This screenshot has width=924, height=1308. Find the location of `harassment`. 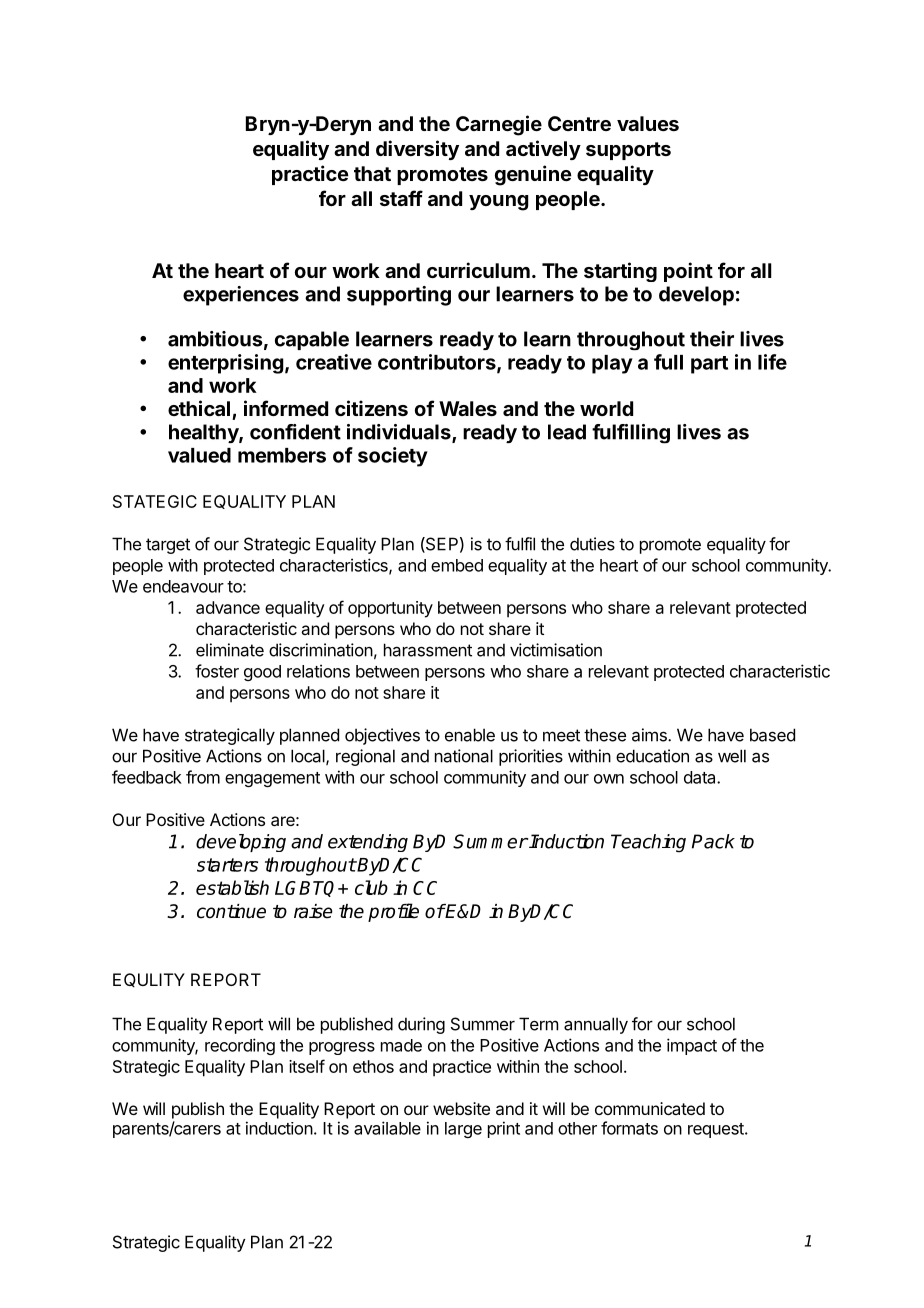

harassment is located at coordinates (428, 650).
